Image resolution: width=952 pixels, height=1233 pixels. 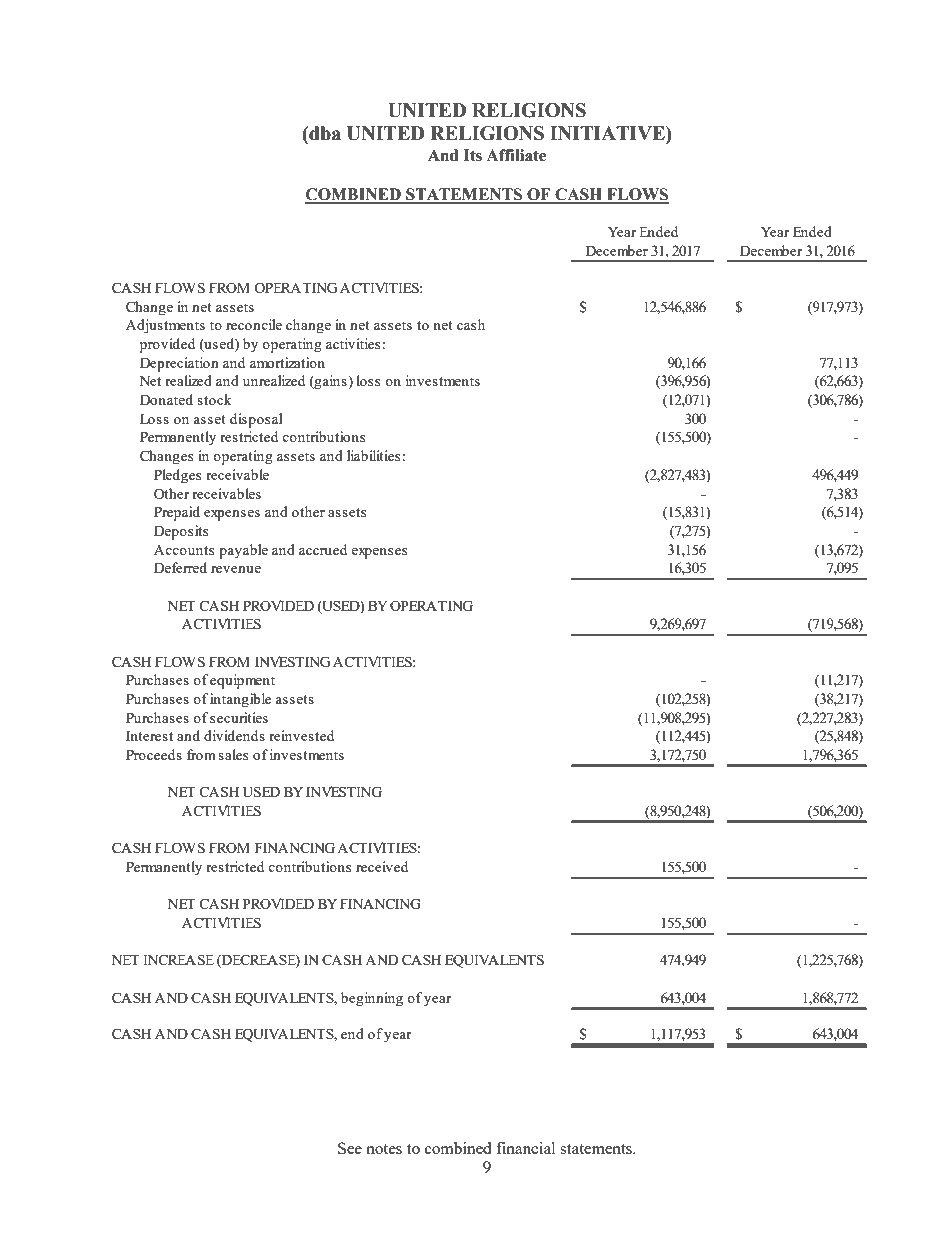 I want to click on notes, so click(x=384, y=1149).
